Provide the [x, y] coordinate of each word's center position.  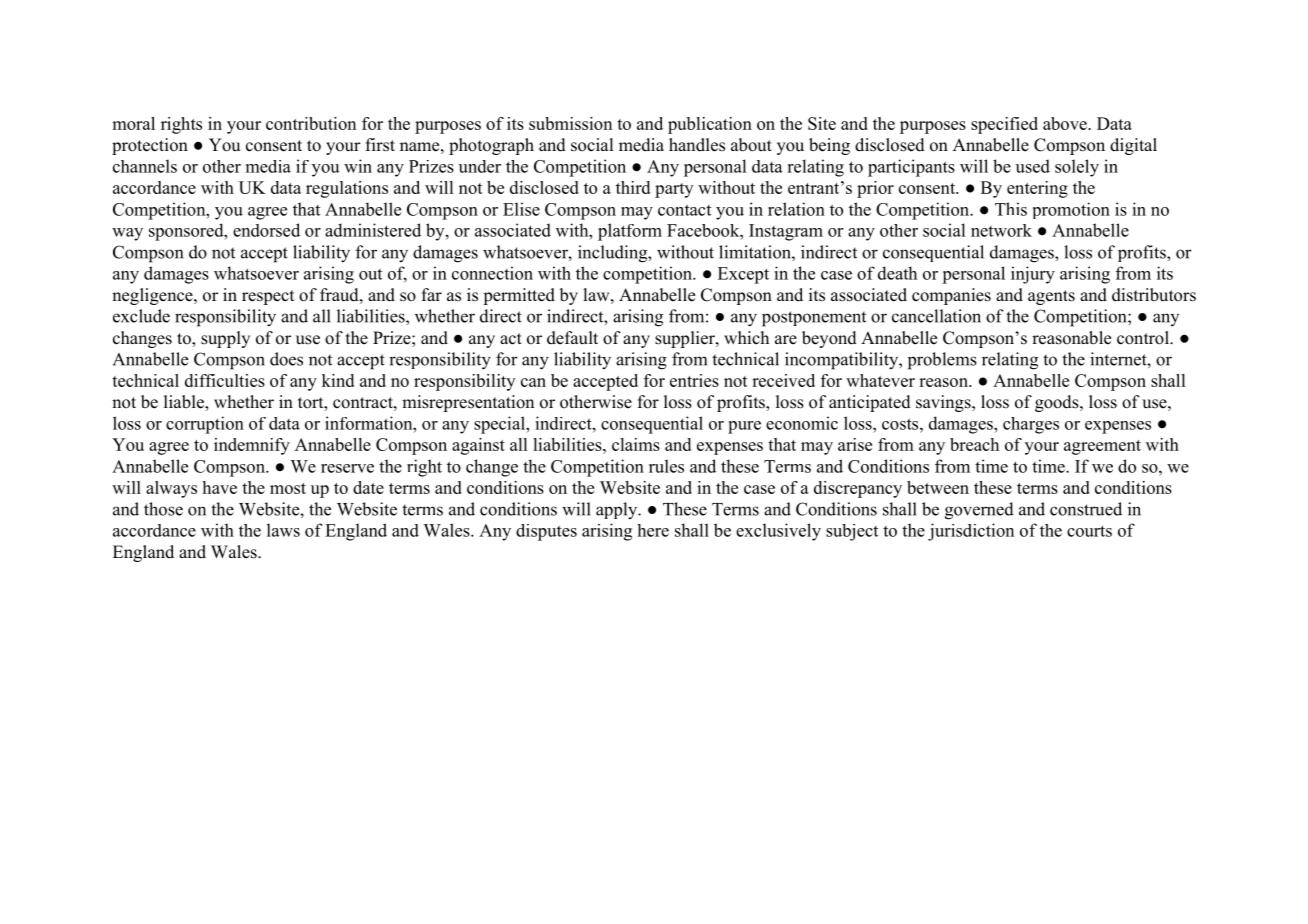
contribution [311, 123]
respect [268, 297]
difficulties [225, 380]
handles [697, 145]
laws [283, 530]
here [653, 530]
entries [694, 380]
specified [1004, 125]
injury [1033, 275]
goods [1058, 403]
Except [743, 275]
